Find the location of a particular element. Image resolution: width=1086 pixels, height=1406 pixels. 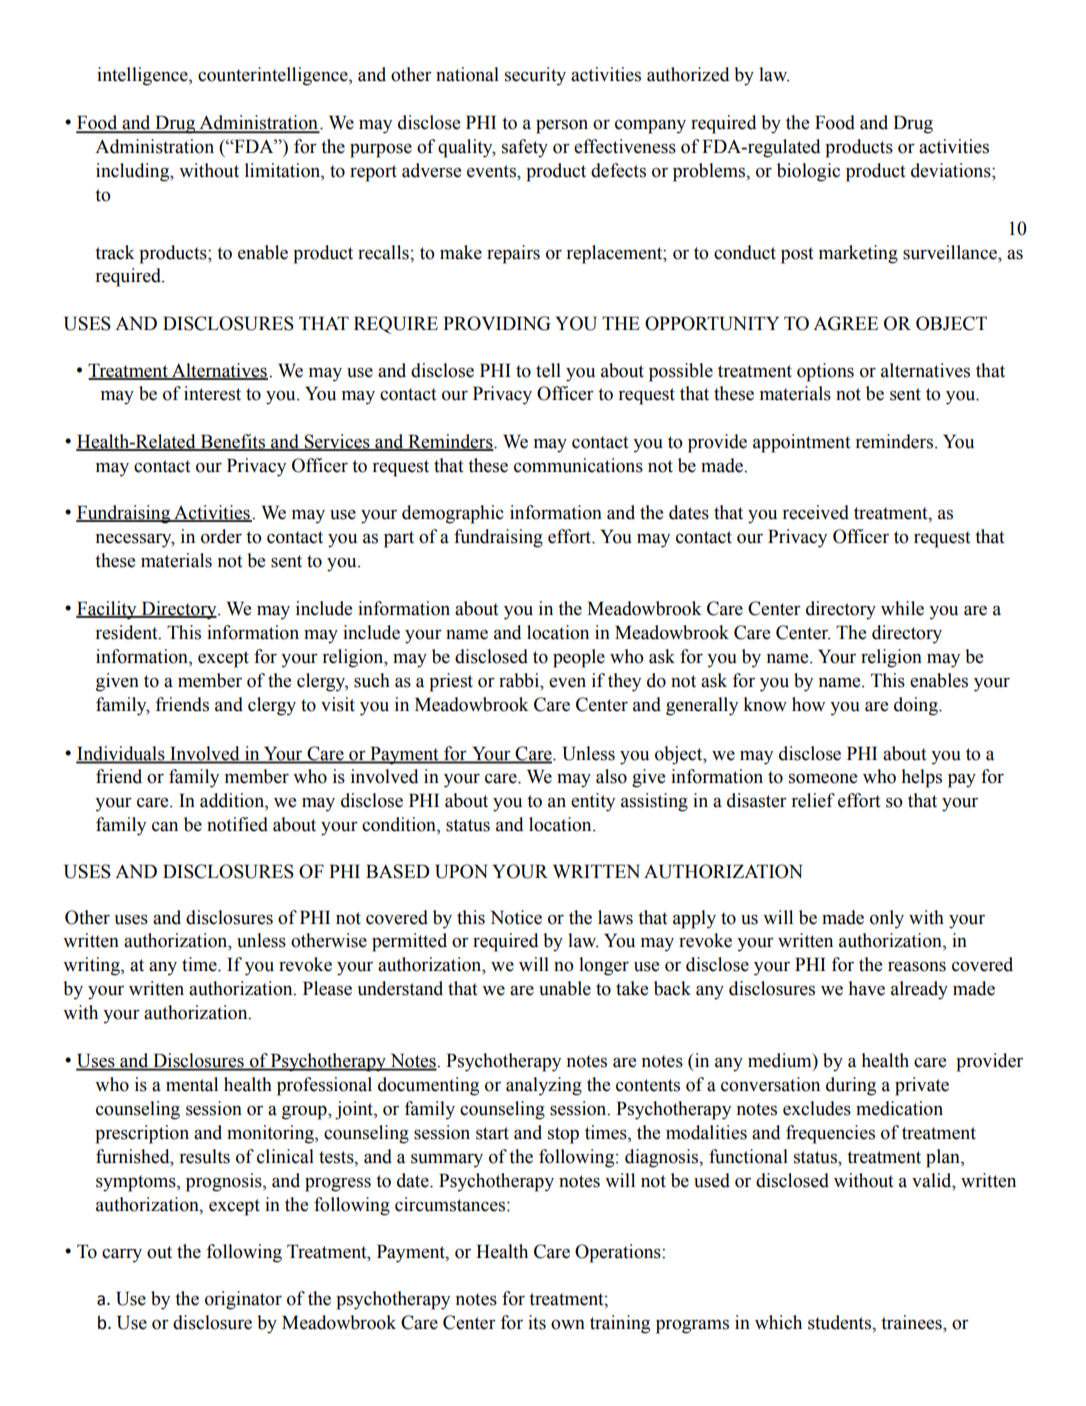

originator is located at coordinates (243, 1300).
